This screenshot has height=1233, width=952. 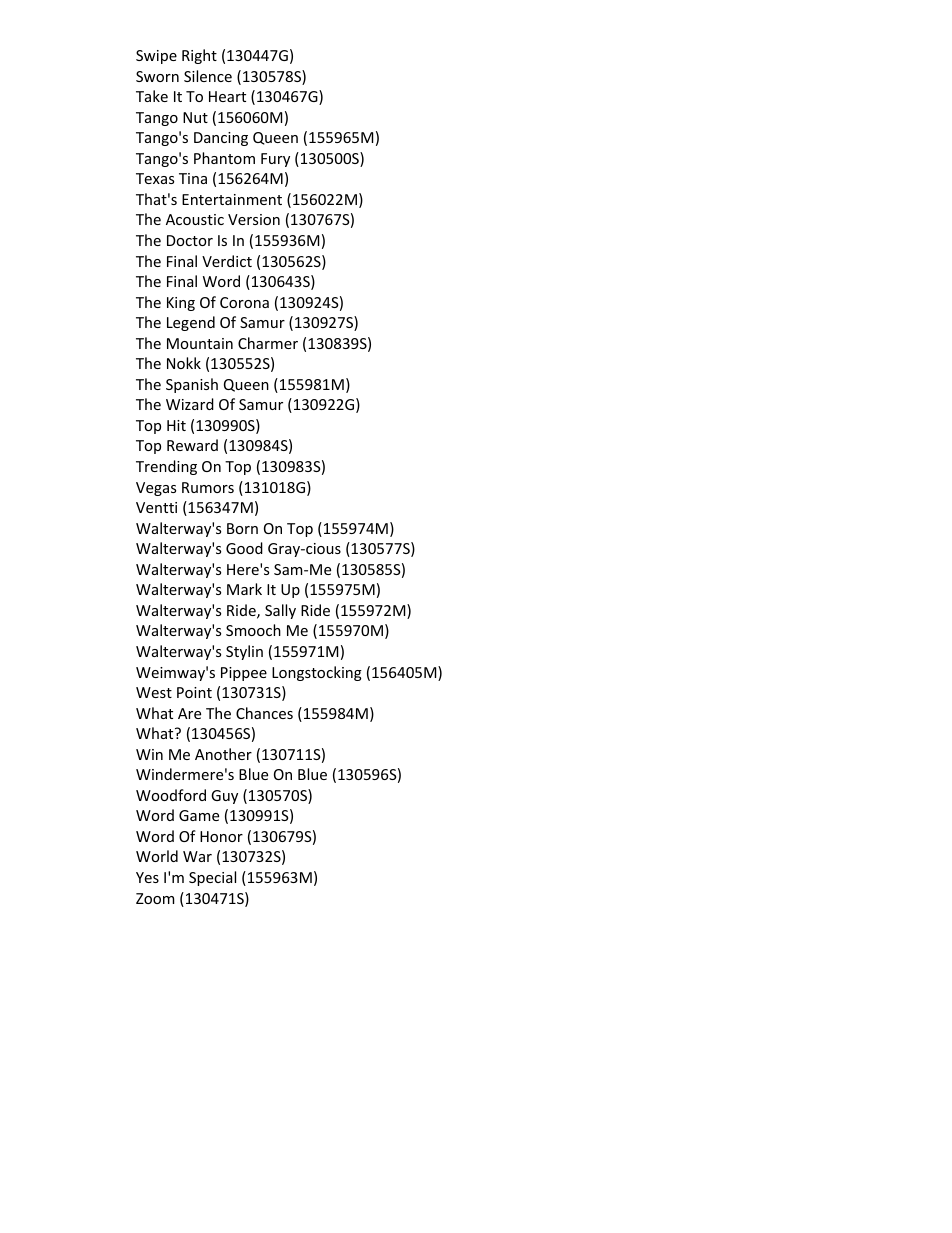 I want to click on Silence, so click(x=208, y=76).
